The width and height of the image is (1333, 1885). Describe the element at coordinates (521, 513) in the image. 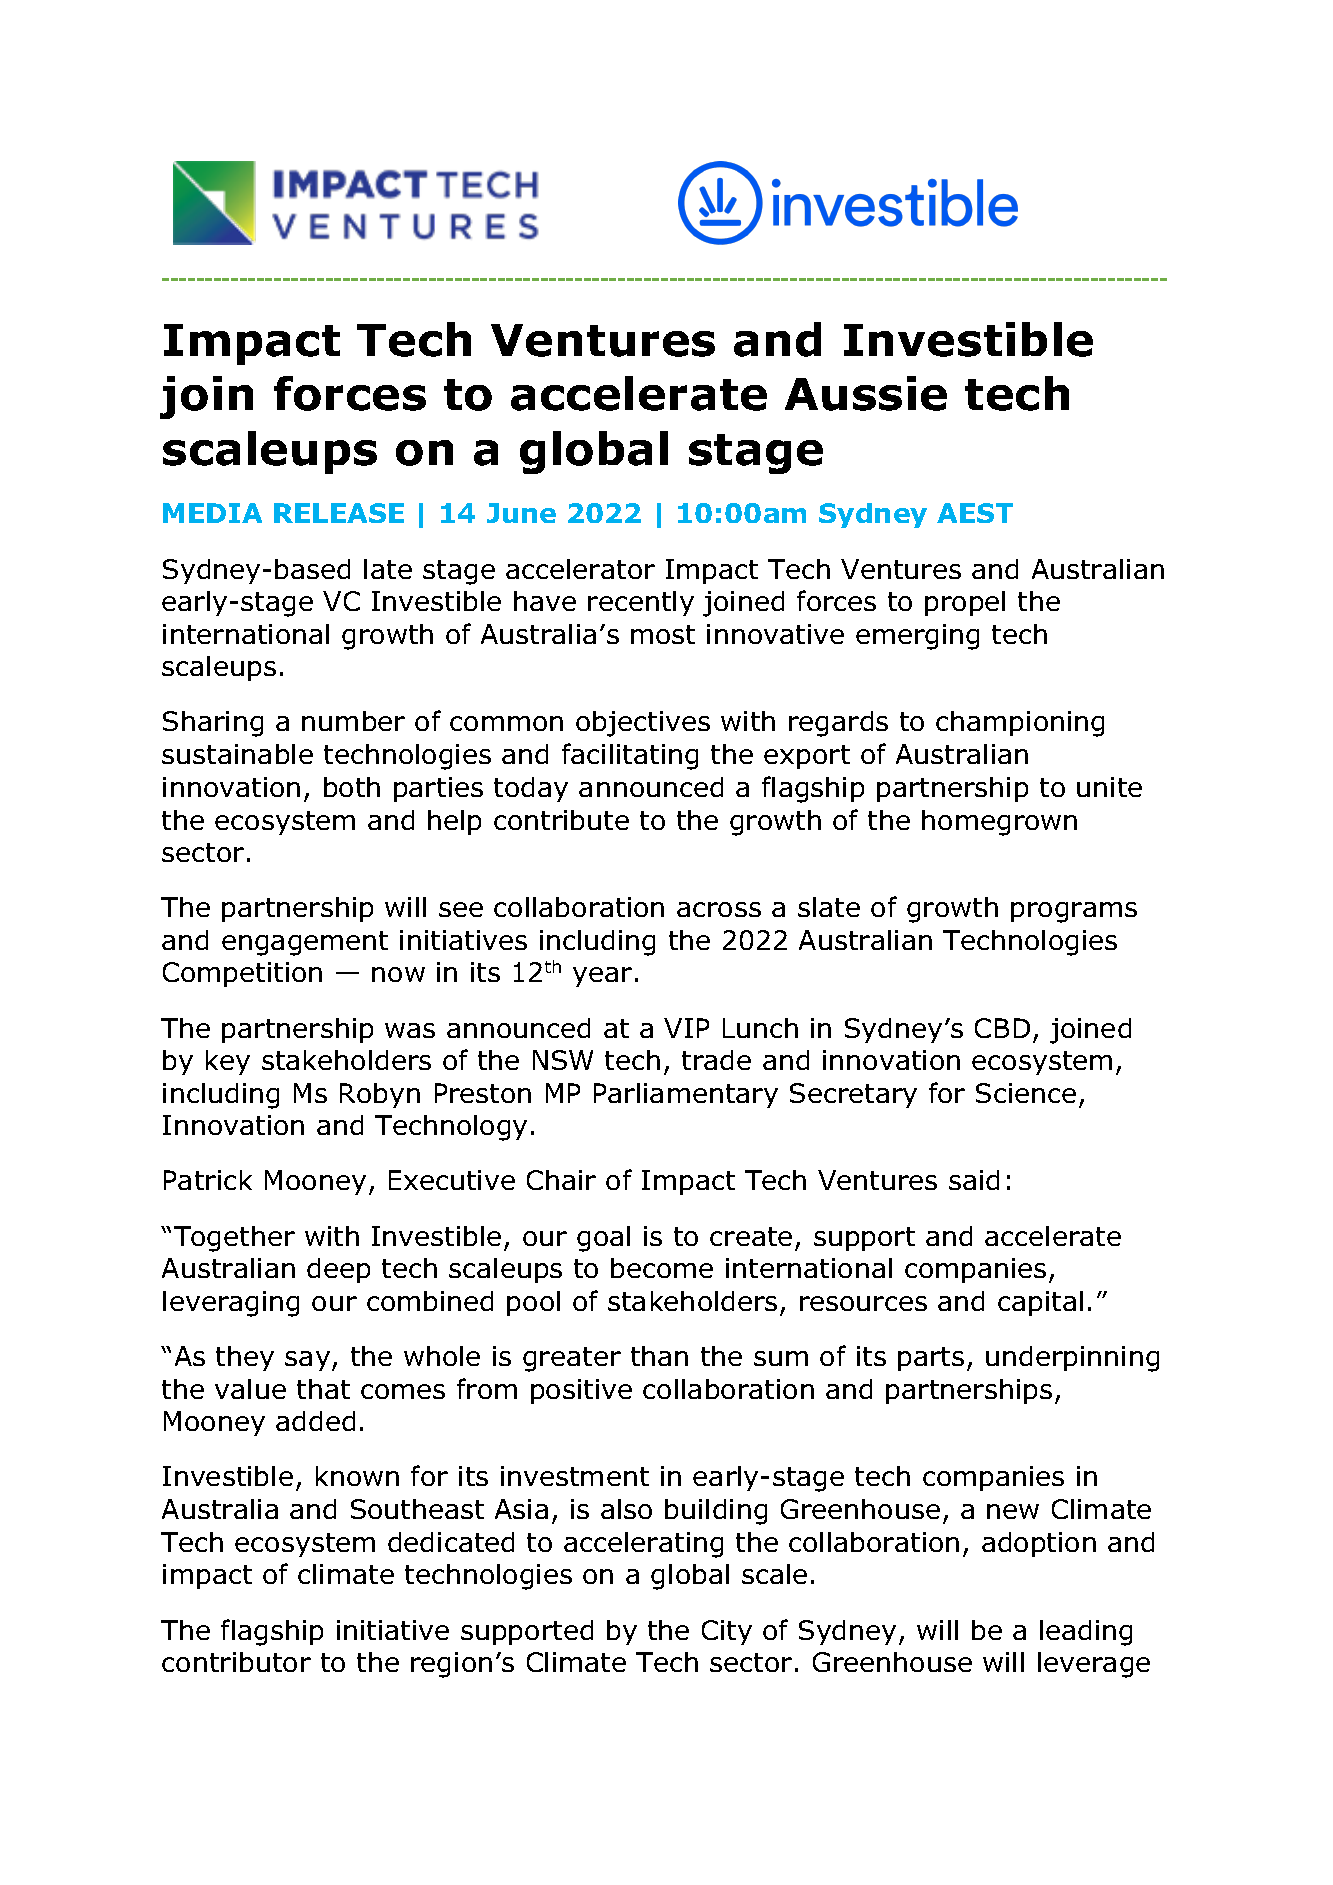

I see `June` at that location.
